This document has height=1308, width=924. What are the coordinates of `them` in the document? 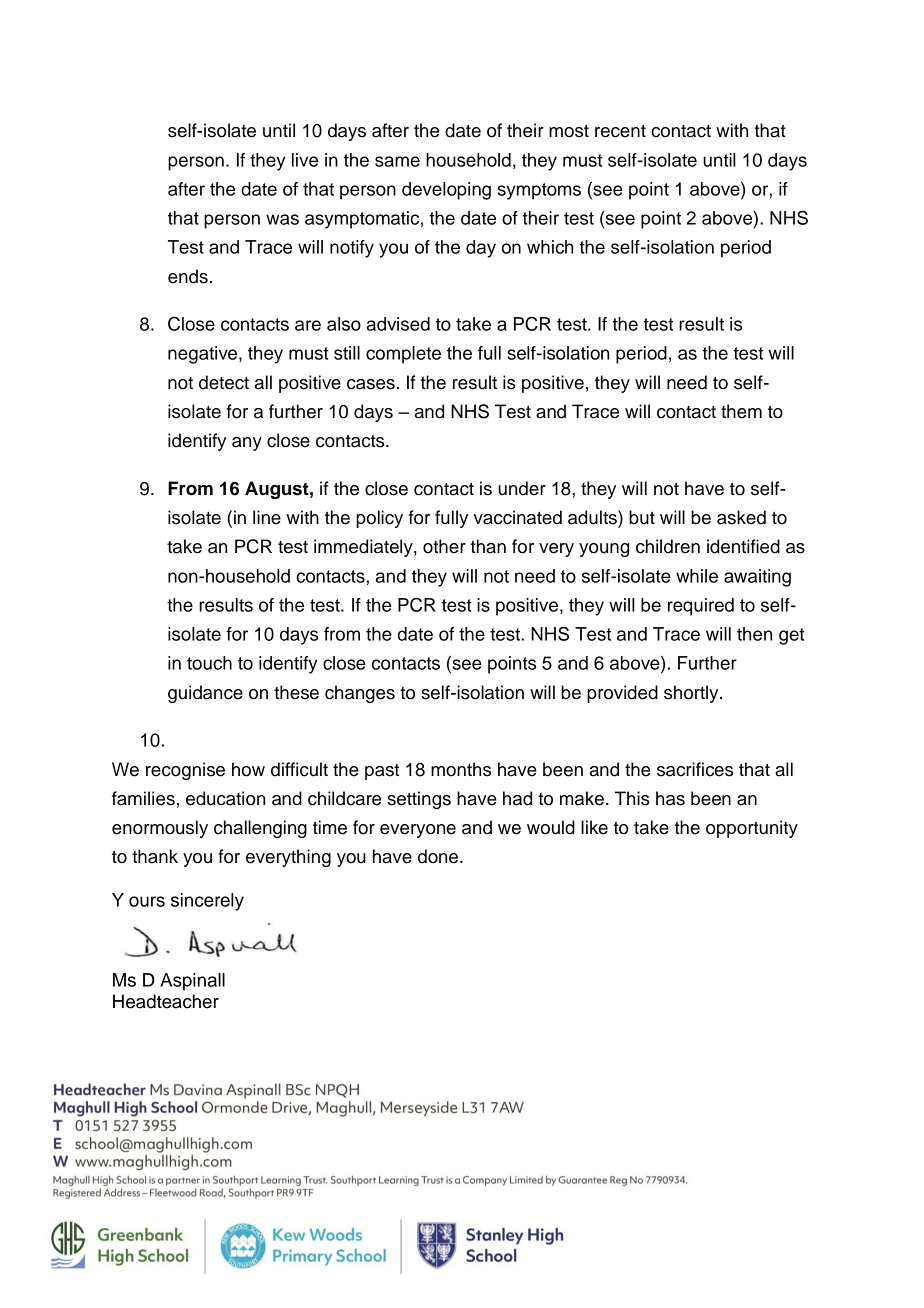 It's located at (741, 411).
